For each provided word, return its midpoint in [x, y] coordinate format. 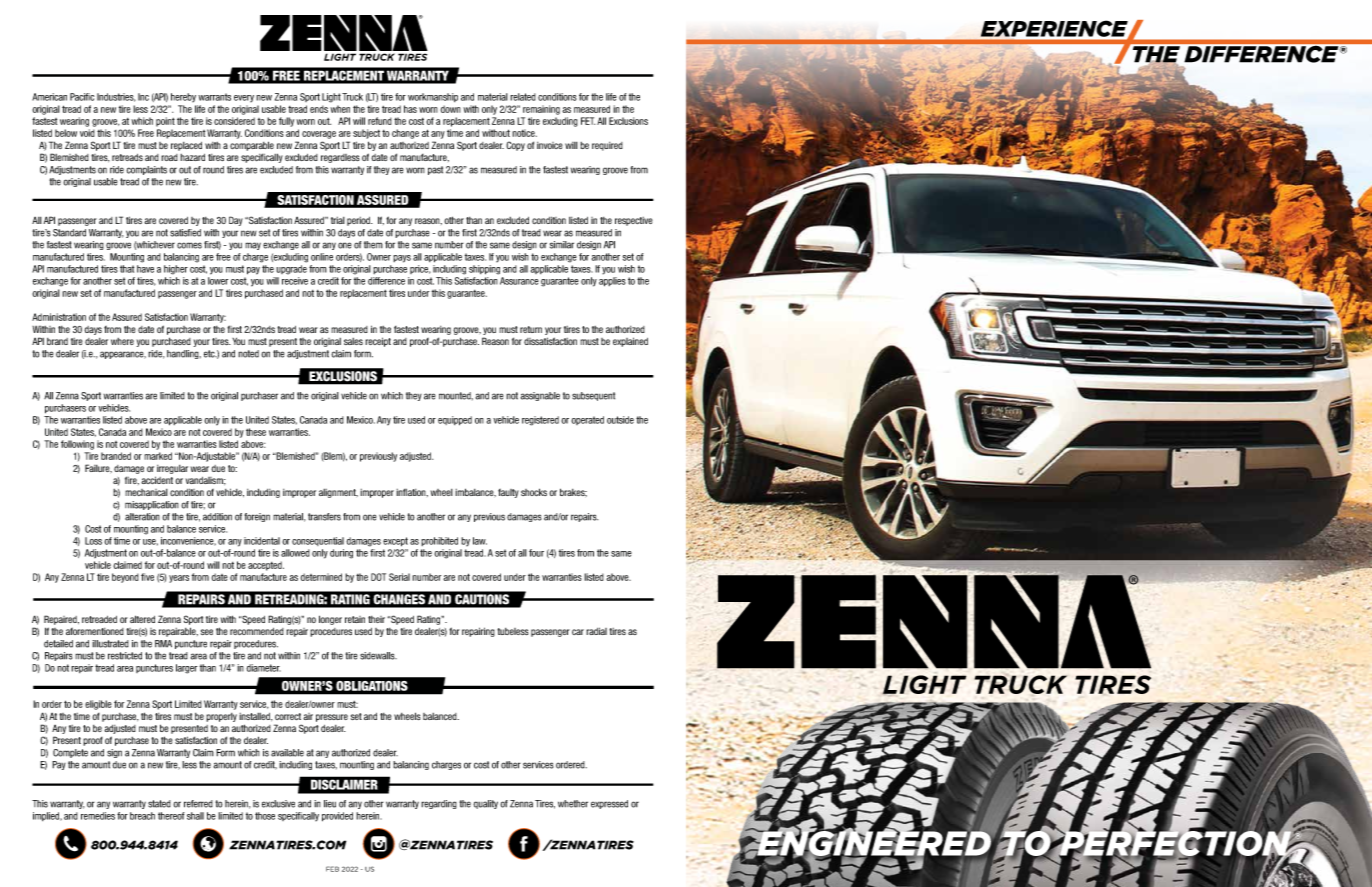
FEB [332, 869]
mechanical [146, 492]
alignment [338, 493]
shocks [534, 492]
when [340, 109]
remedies [98, 816]
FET [588, 121]
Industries [116, 97]
